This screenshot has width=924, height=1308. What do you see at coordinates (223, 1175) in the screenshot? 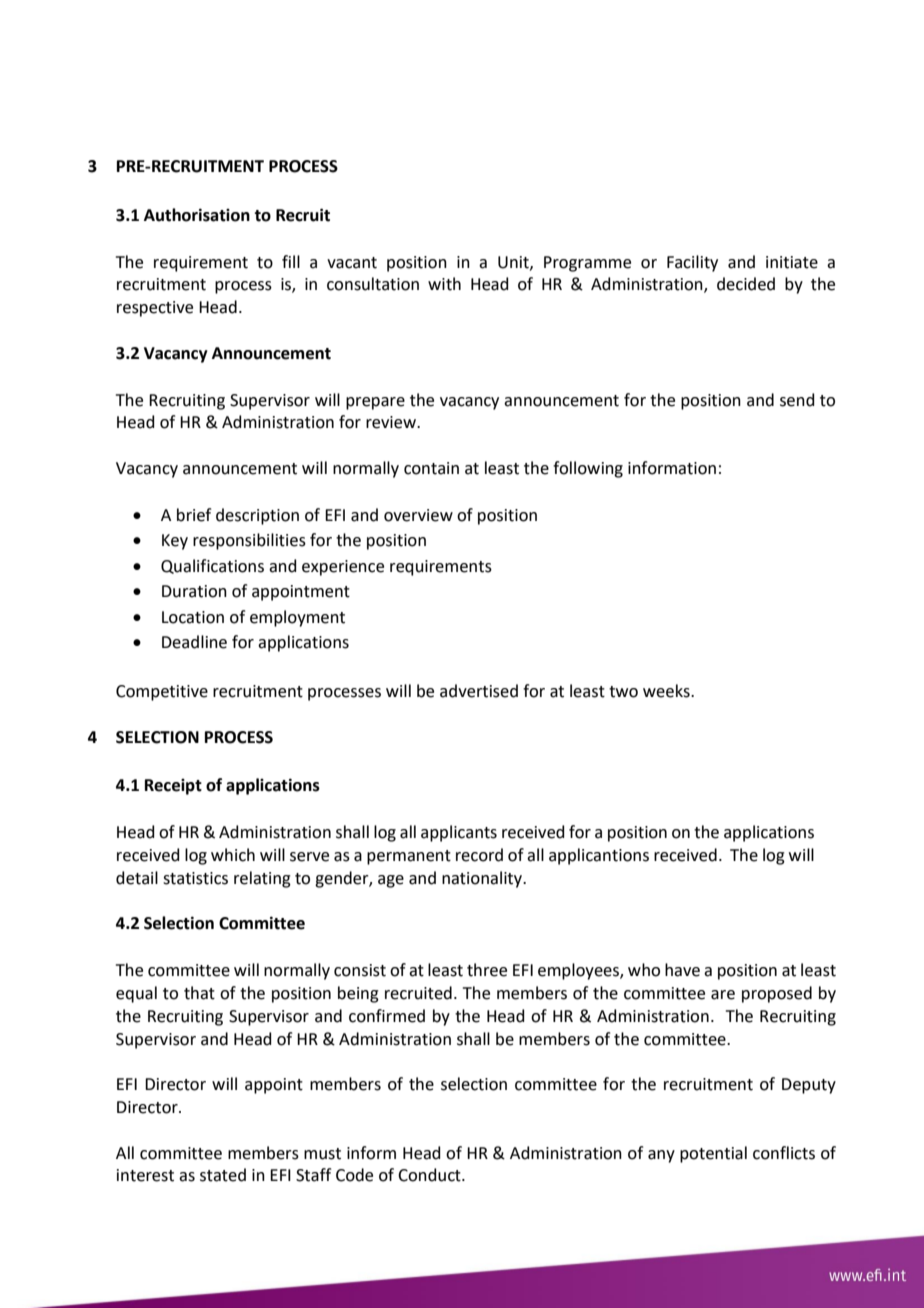
I see `stated` at bounding box center [223, 1175].
